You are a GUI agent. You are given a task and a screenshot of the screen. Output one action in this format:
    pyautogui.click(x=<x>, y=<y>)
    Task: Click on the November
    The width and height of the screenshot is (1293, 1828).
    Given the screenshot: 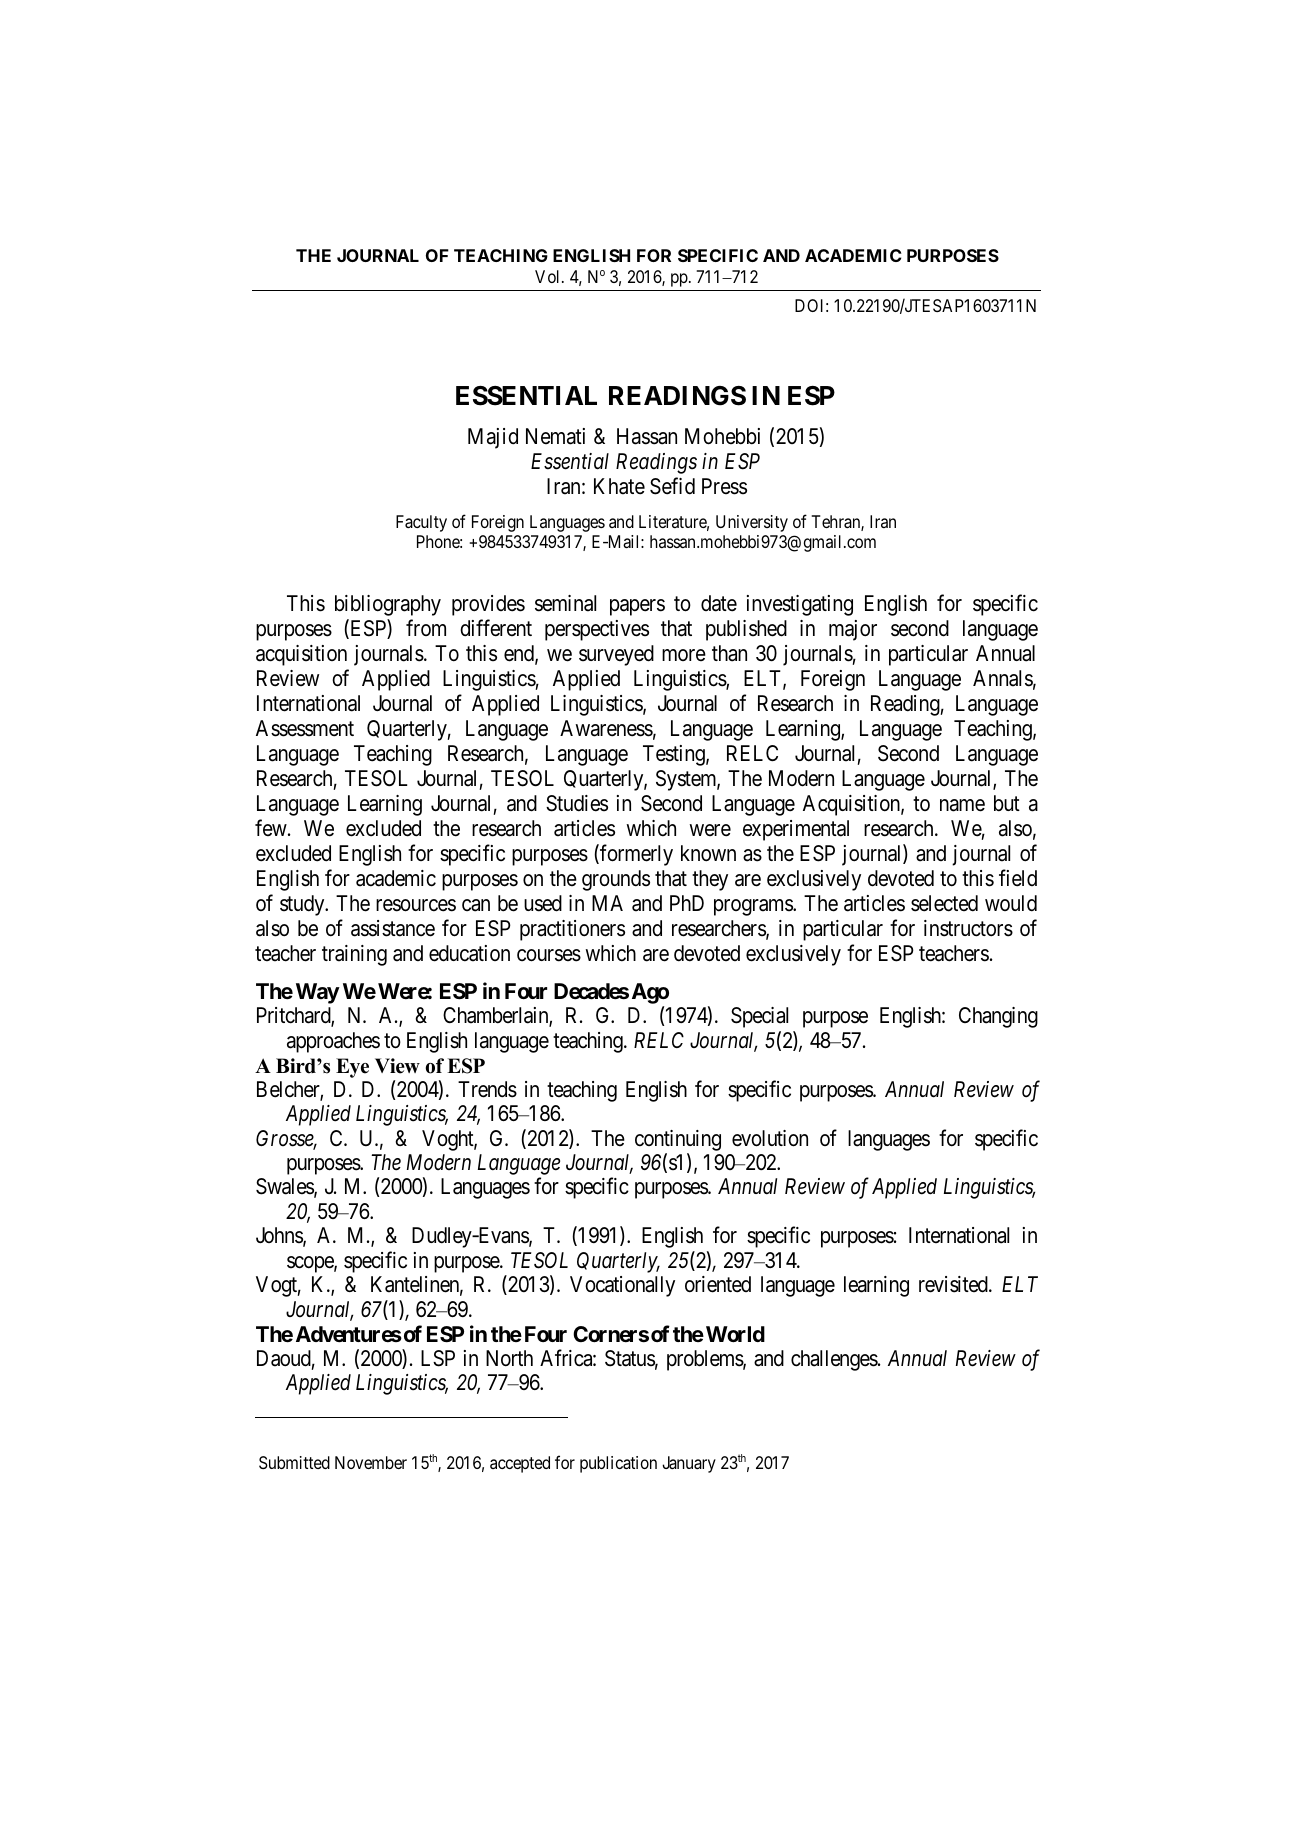 What is the action you would take?
    pyautogui.click(x=371, y=1462)
